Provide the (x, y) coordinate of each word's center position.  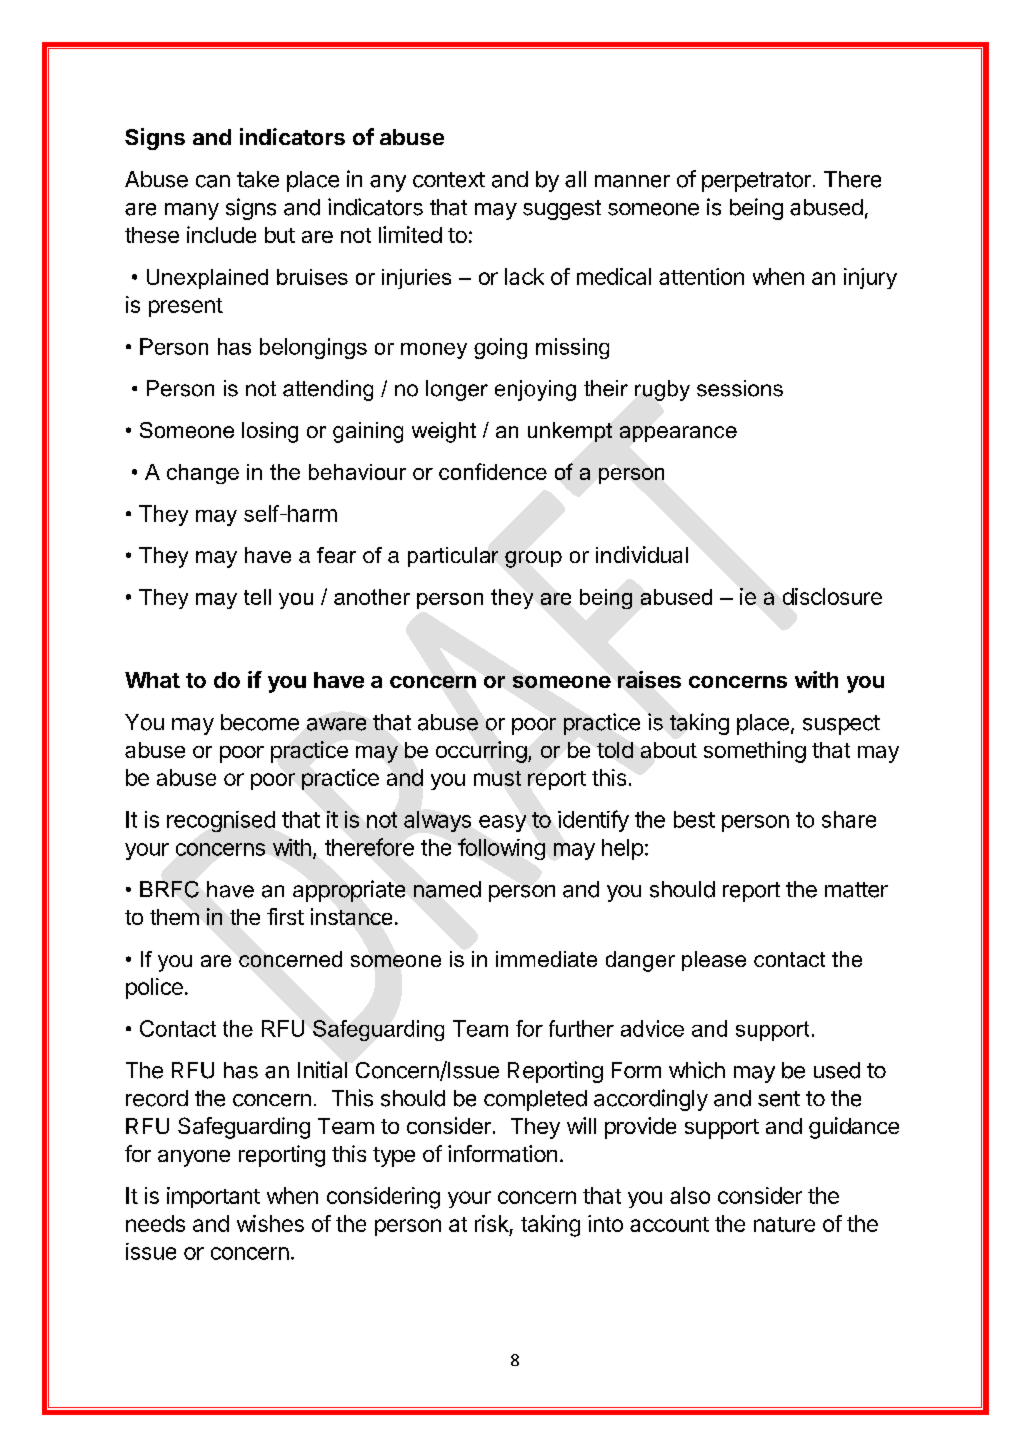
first (285, 916)
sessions (740, 388)
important (213, 1197)
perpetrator (756, 182)
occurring (481, 752)
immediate (546, 959)
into (605, 1223)
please (714, 961)
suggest (562, 210)
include (221, 234)
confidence (493, 471)
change (203, 474)
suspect (841, 725)
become (260, 722)
